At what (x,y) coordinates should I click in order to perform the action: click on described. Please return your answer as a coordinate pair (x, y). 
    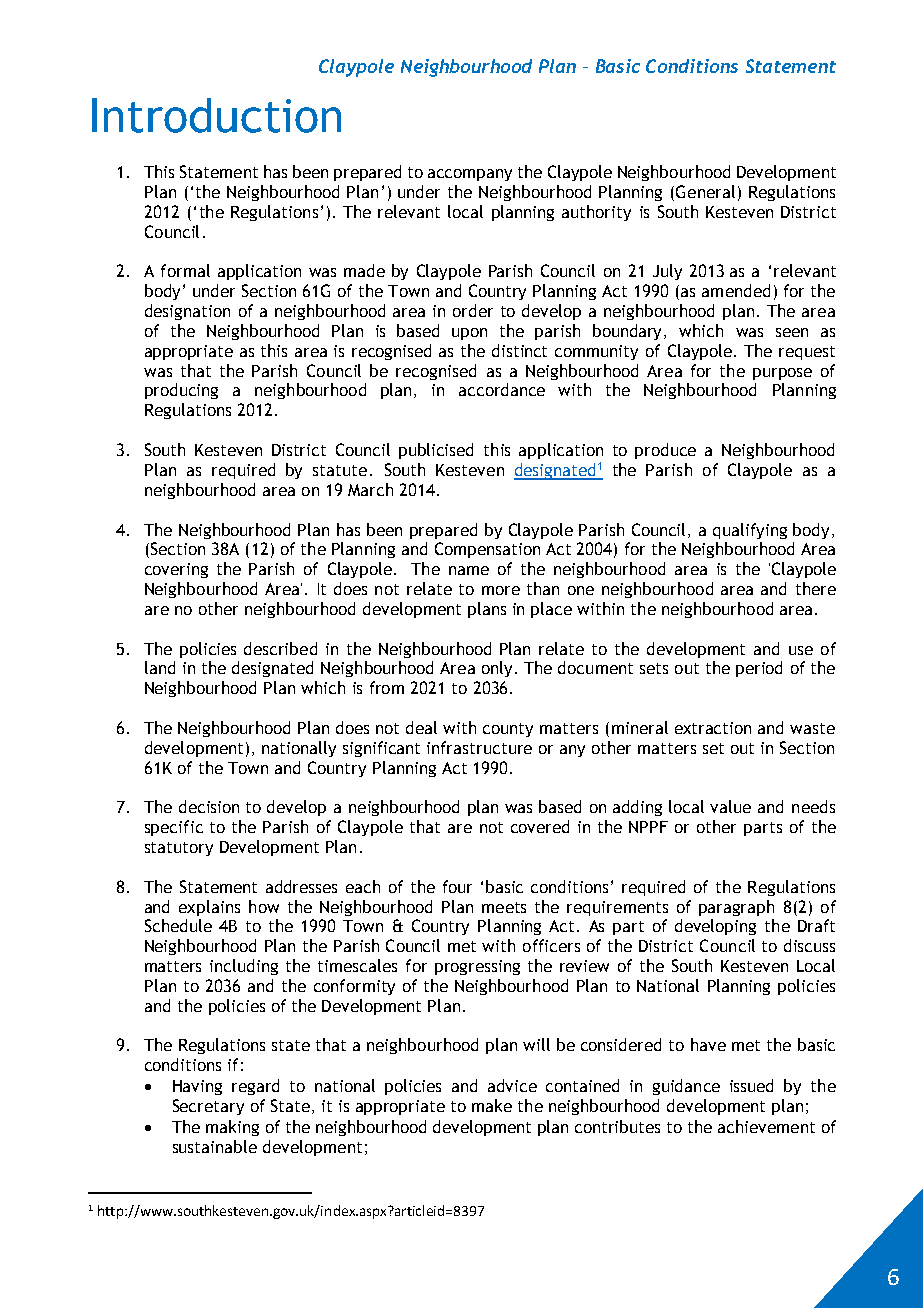
    Looking at the image, I should click on (280, 648).
